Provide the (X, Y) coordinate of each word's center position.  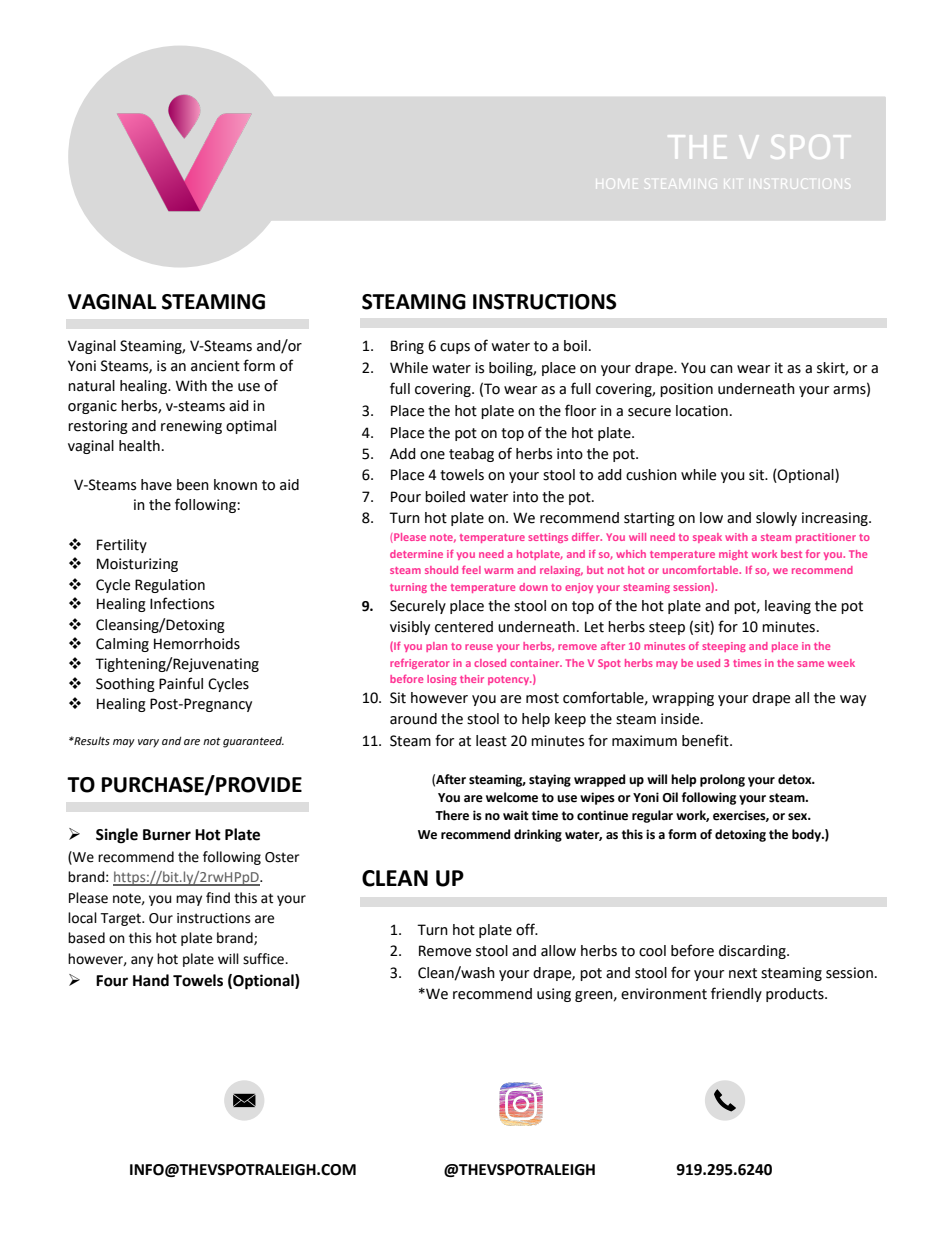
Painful (181, 683)
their (472, 679)
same (810, 664)
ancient (215, 366)
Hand (151, 980)
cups (455, 348)
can (721, 369)
